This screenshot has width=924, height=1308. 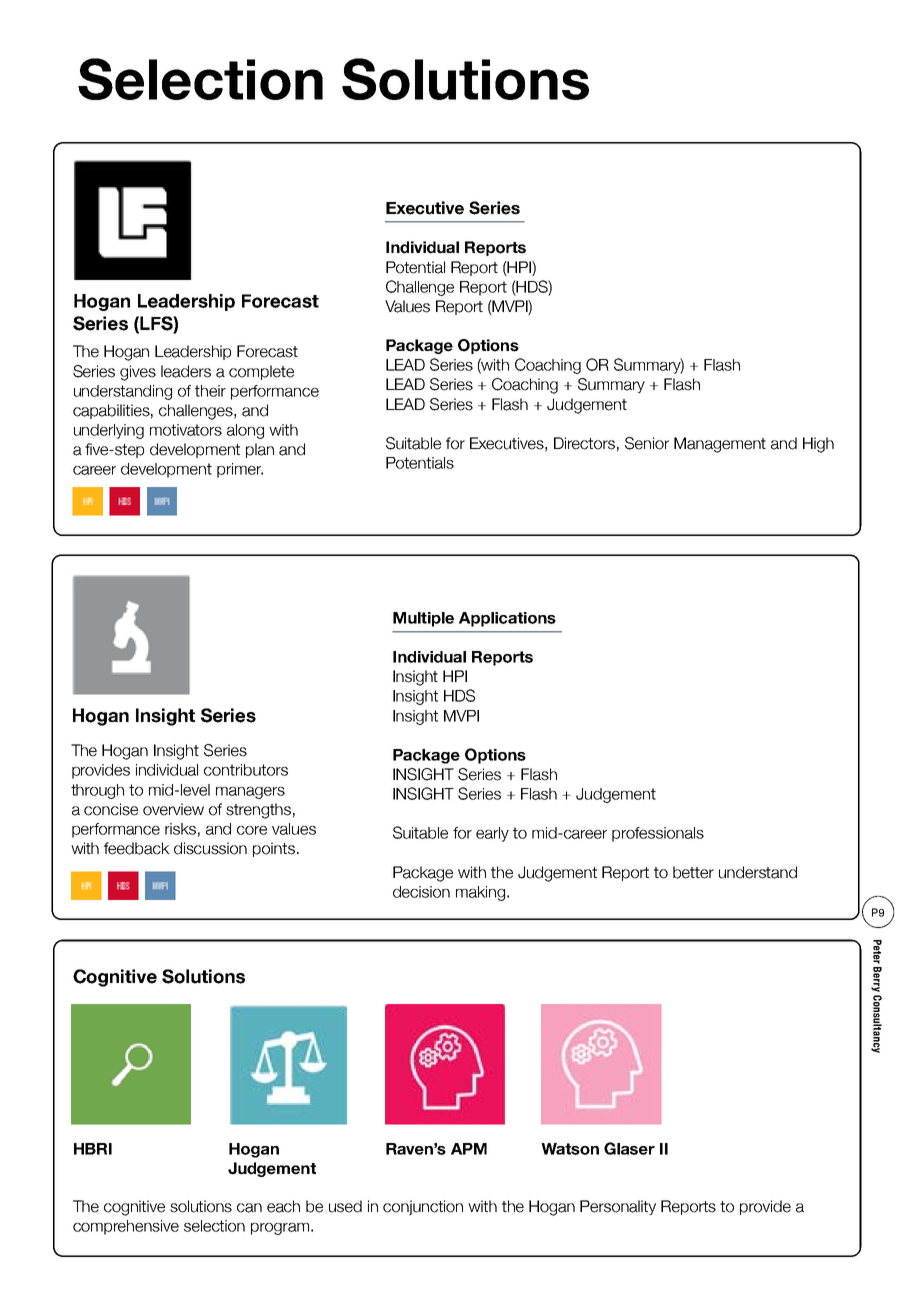 What do you see at coordinates (618, 1207) in the screenshot?
I see `Personality` at bounding box center [618, 1207].
